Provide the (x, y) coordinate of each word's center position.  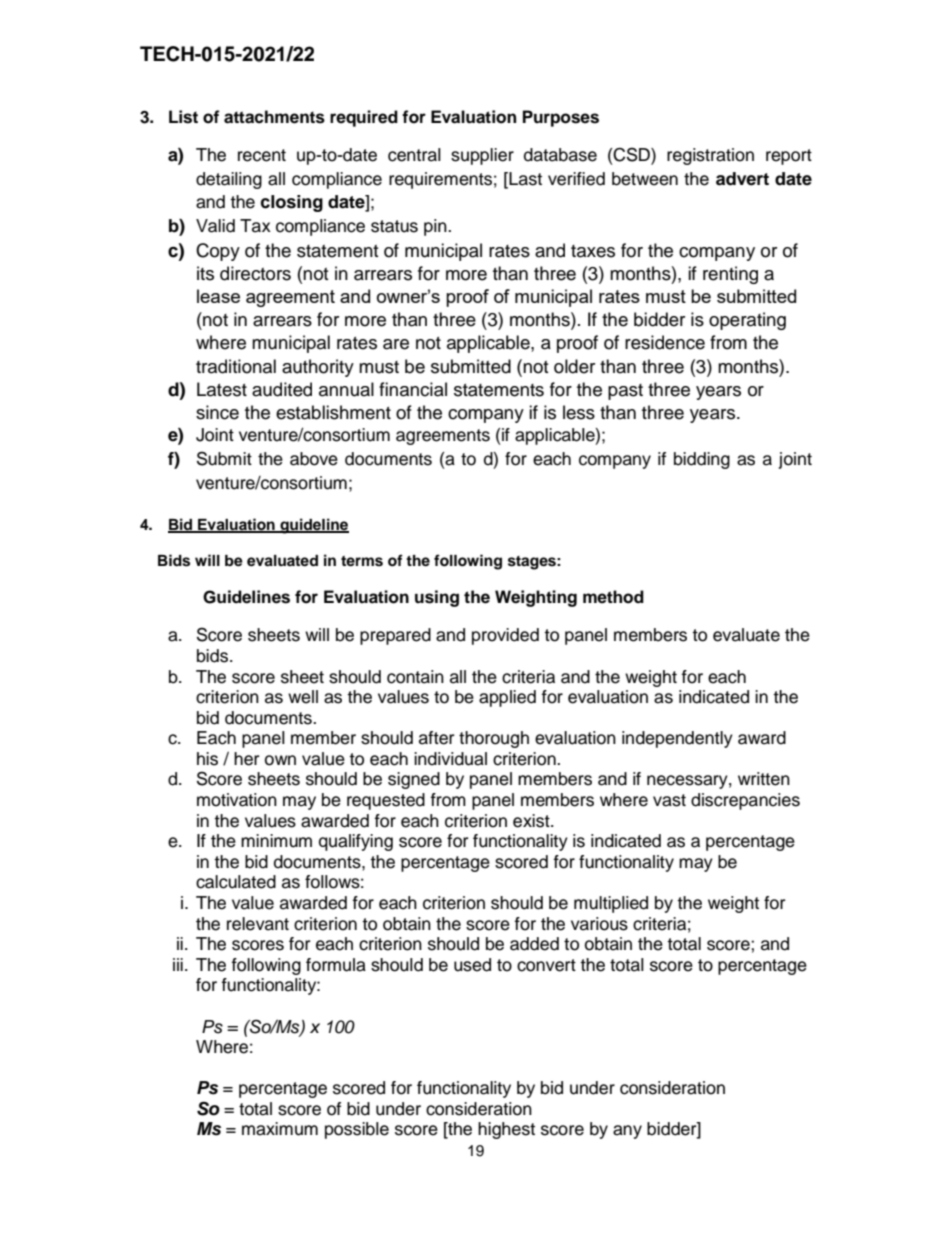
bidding (702, 460)
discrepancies (745, 801)
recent (262, 155)
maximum (280, 1129)
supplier (482, 156)
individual (450, 759)
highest (506, 1130)
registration (710, 156)
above (314, 459)
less (579, 412)
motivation (237, 800)
